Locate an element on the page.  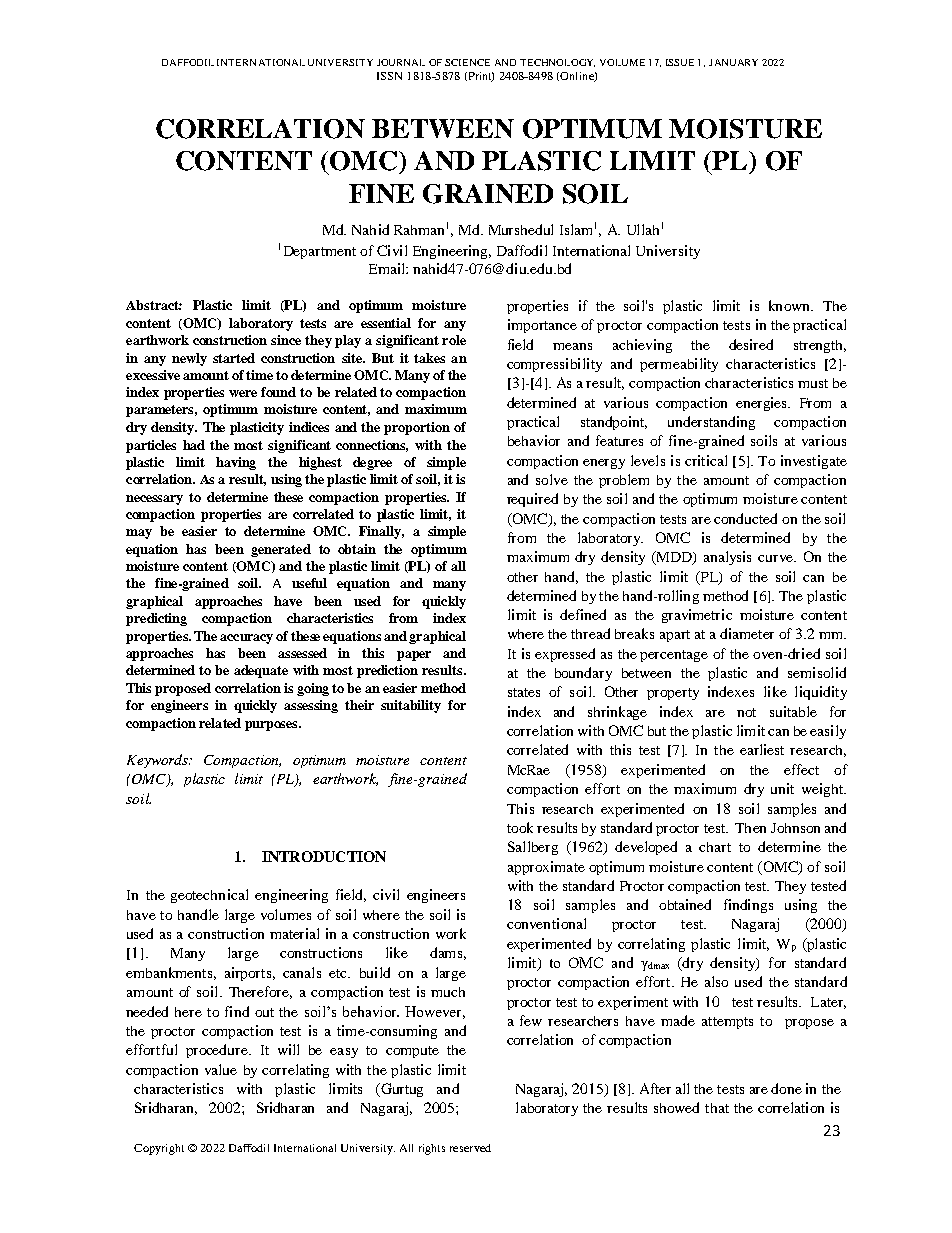
SCIENCE is located at coordinates (467, 62).
